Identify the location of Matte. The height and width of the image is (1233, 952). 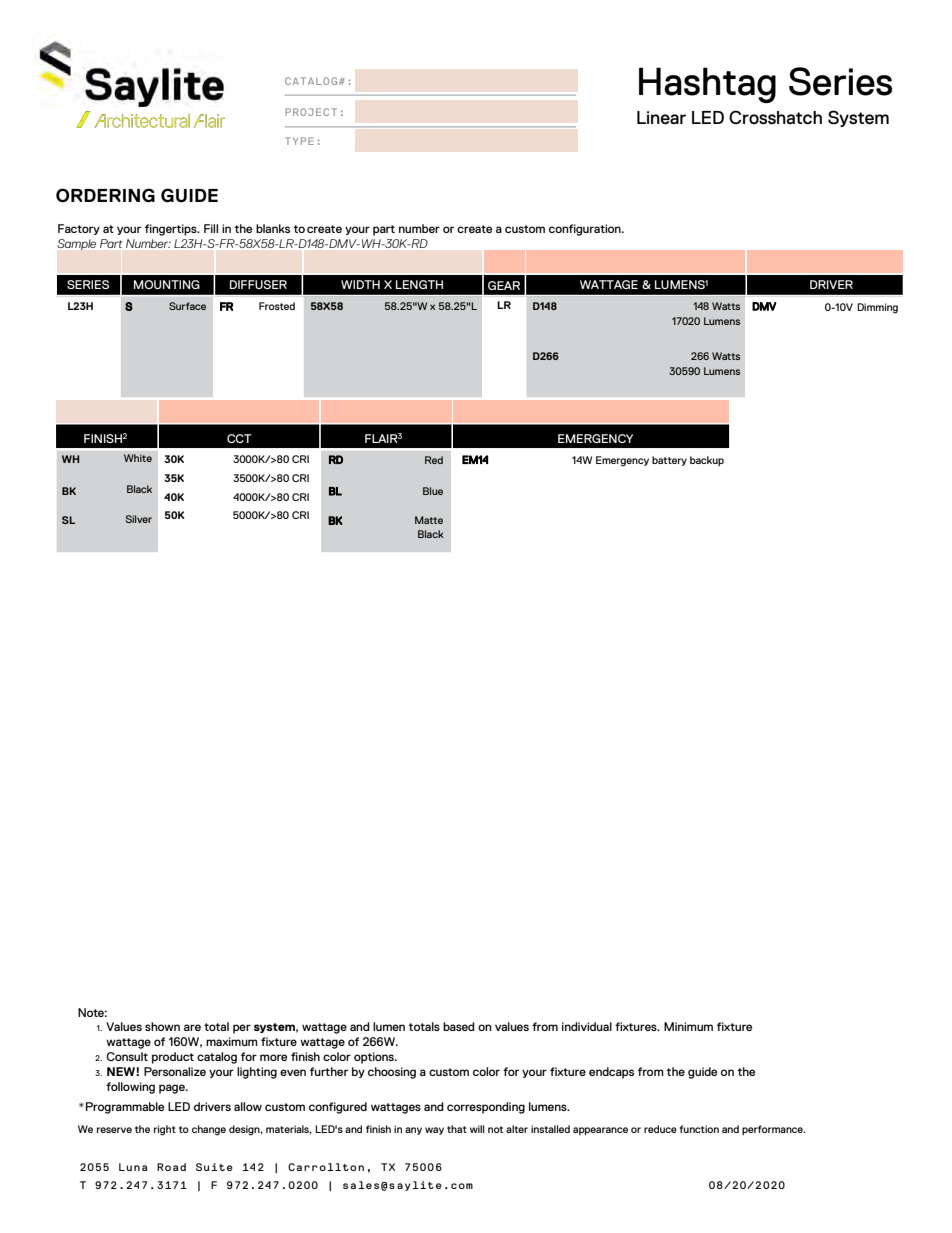
(429, 520).
